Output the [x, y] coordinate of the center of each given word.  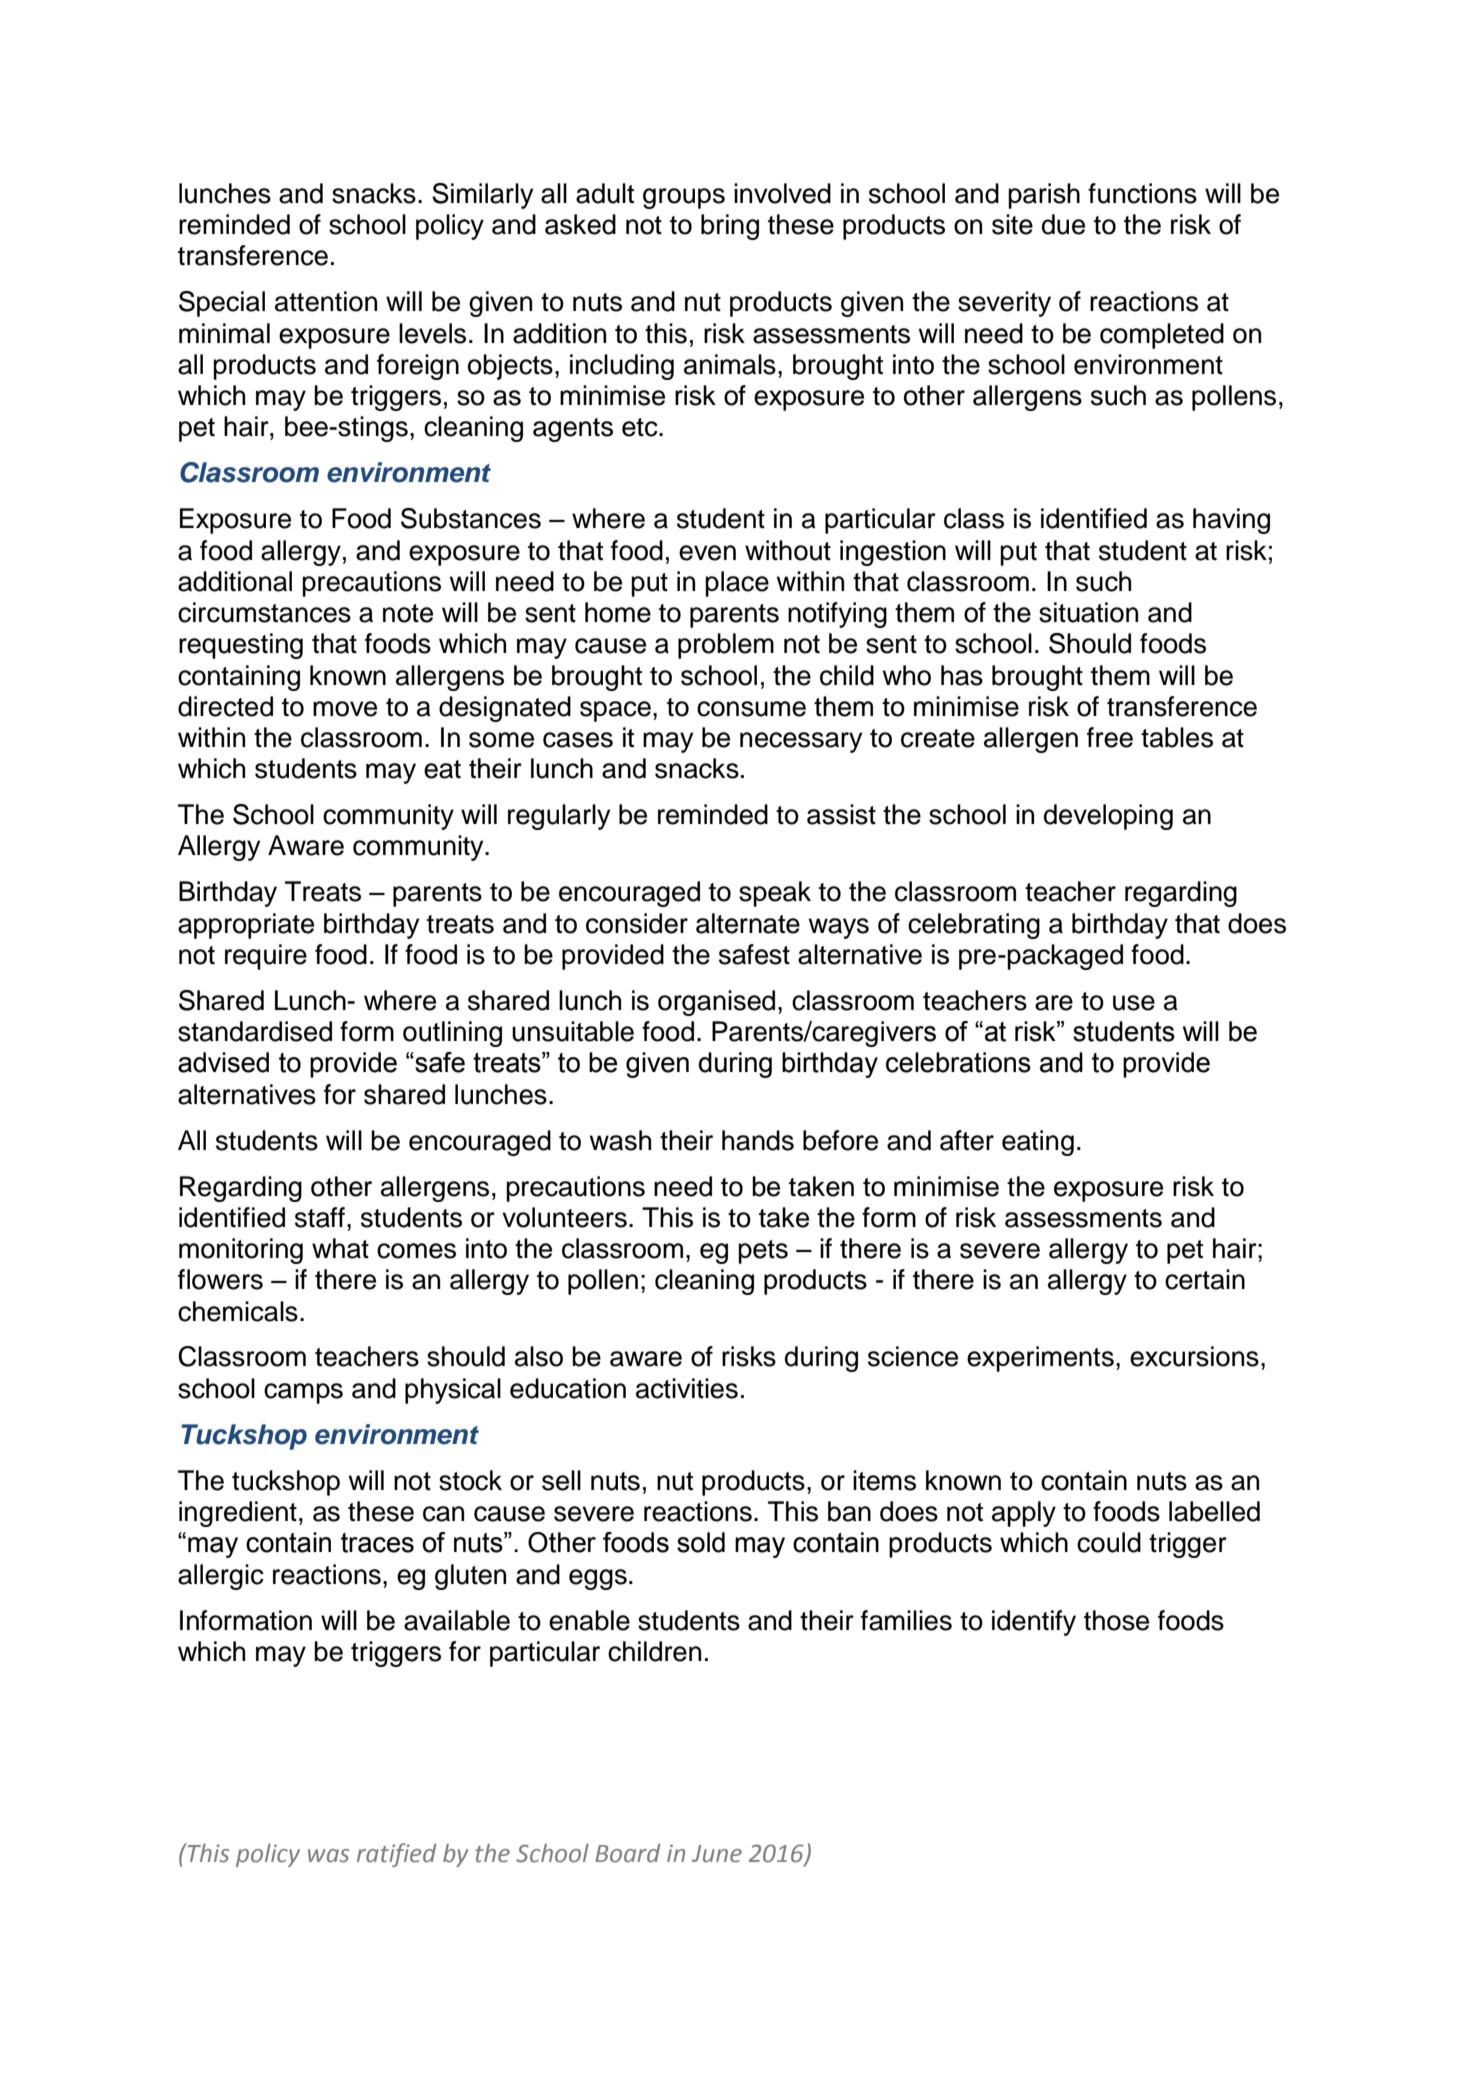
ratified [396, 1855]
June [717, 1854]
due [1063, 224]
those [1116, 1620]
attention [326, 301]
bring [730, 227]
